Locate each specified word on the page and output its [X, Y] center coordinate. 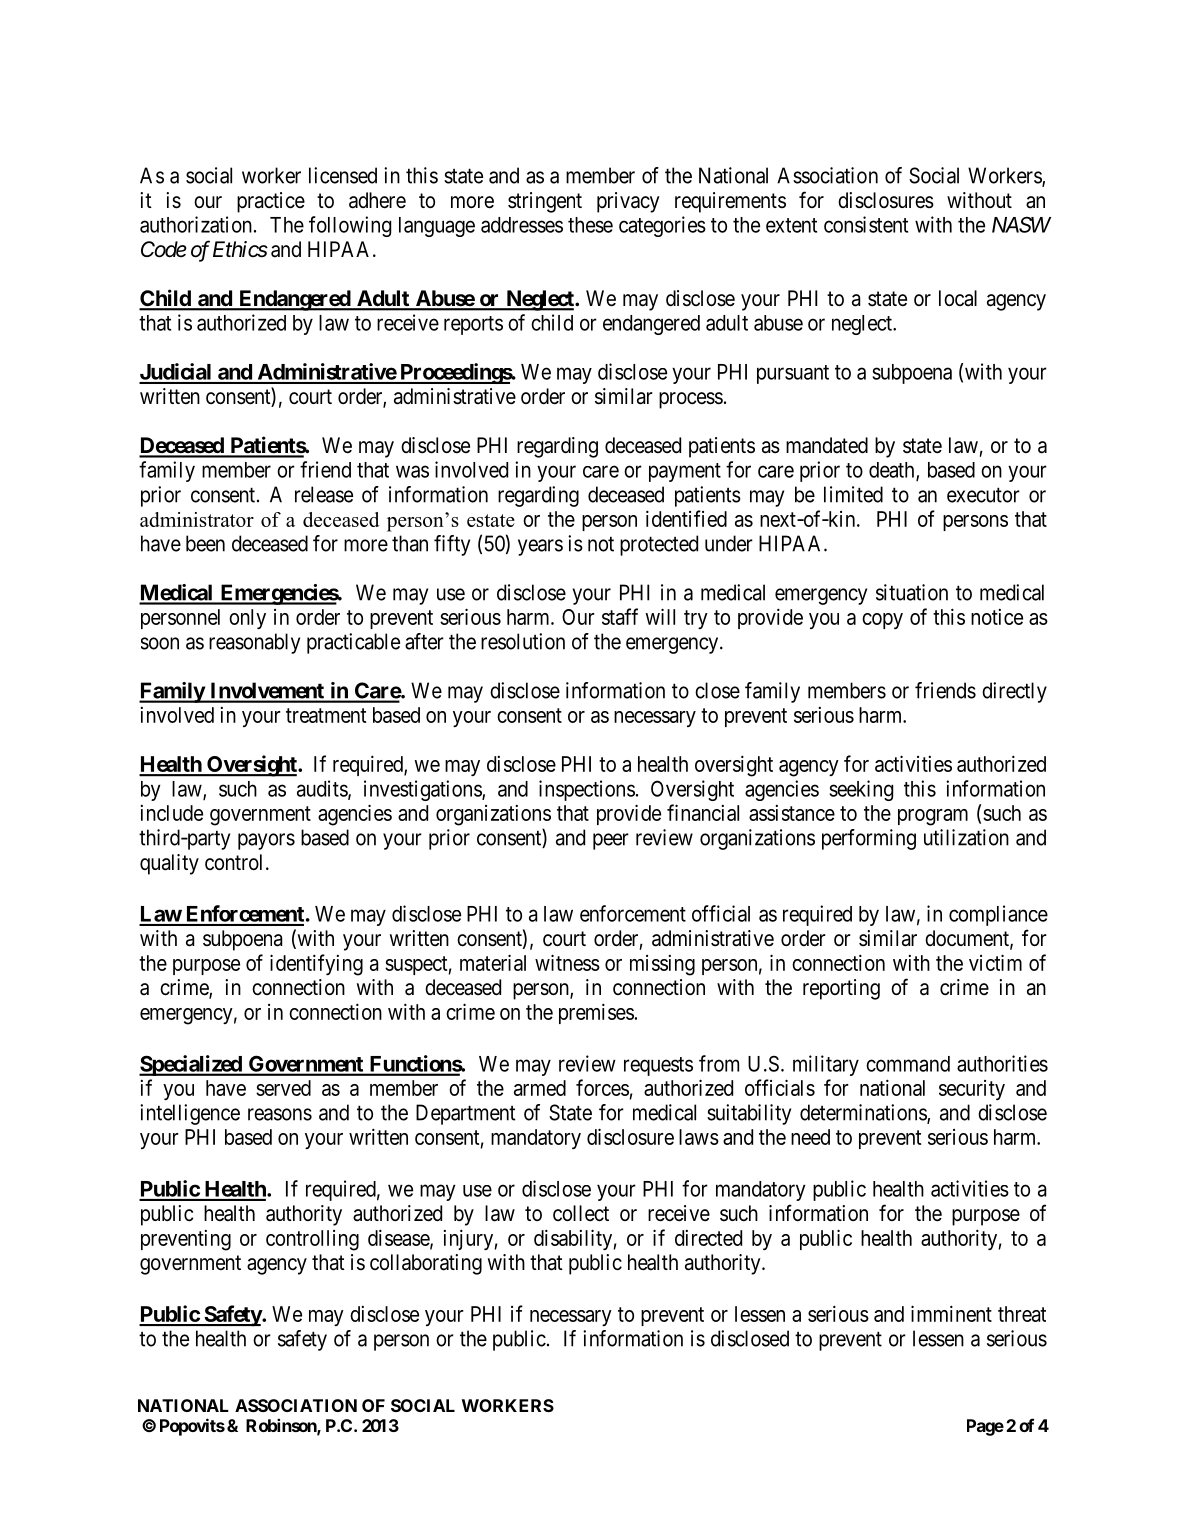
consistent [866, 224]
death [893, 471]
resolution [523, 641]
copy [882, 621]
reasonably [254, 643]
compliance [998, 915]
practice [271, 202]
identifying [316, 965]
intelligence [190, 1114]
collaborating [426, 1264]
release [324, 494]
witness [567, 962]
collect [581, 1213]
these [590, 225]
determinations [864, 1113]
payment [685, 472]
